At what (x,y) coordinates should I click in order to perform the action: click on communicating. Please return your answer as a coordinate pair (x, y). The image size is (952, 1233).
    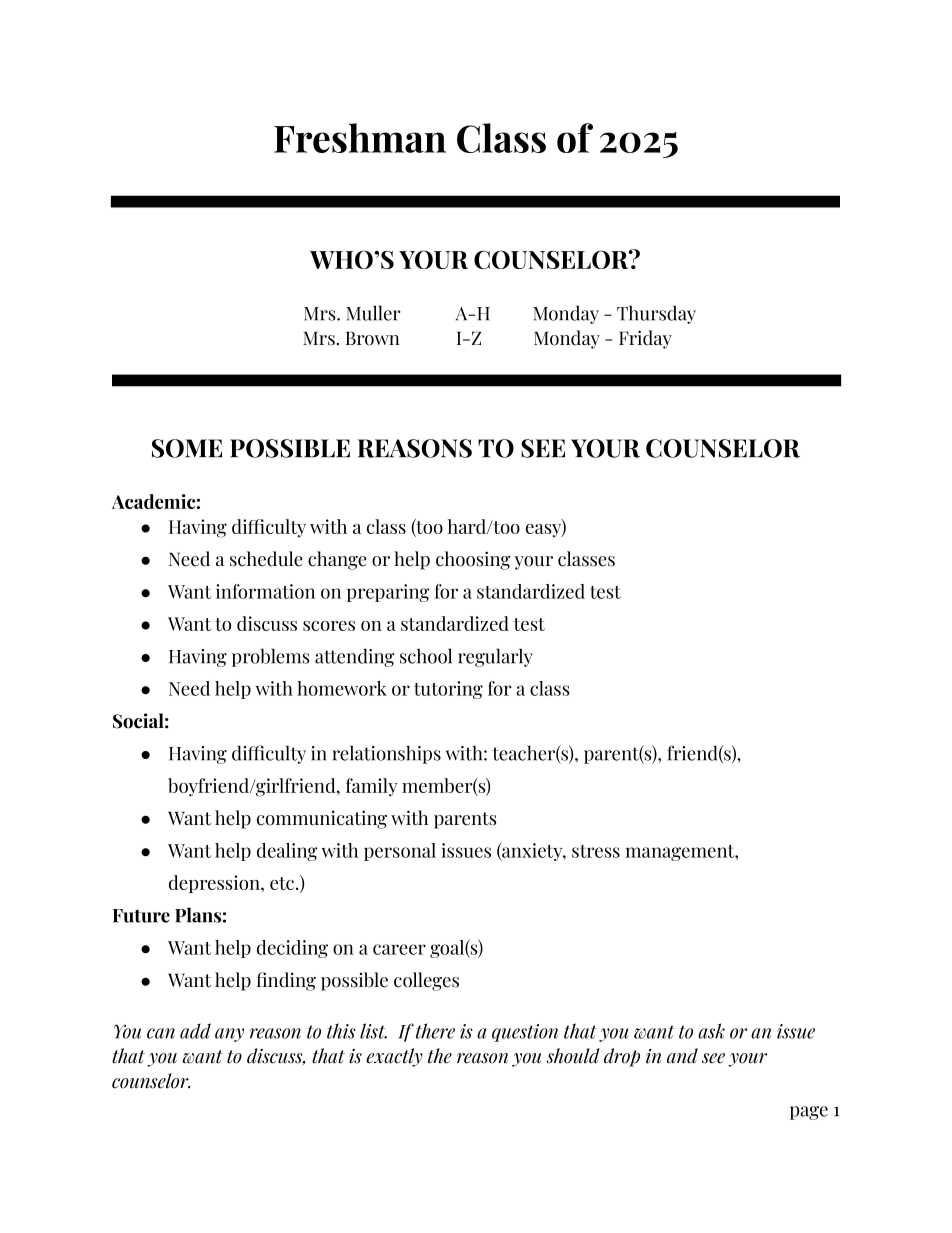
    Looking at the image, I should click on (322, 819).
